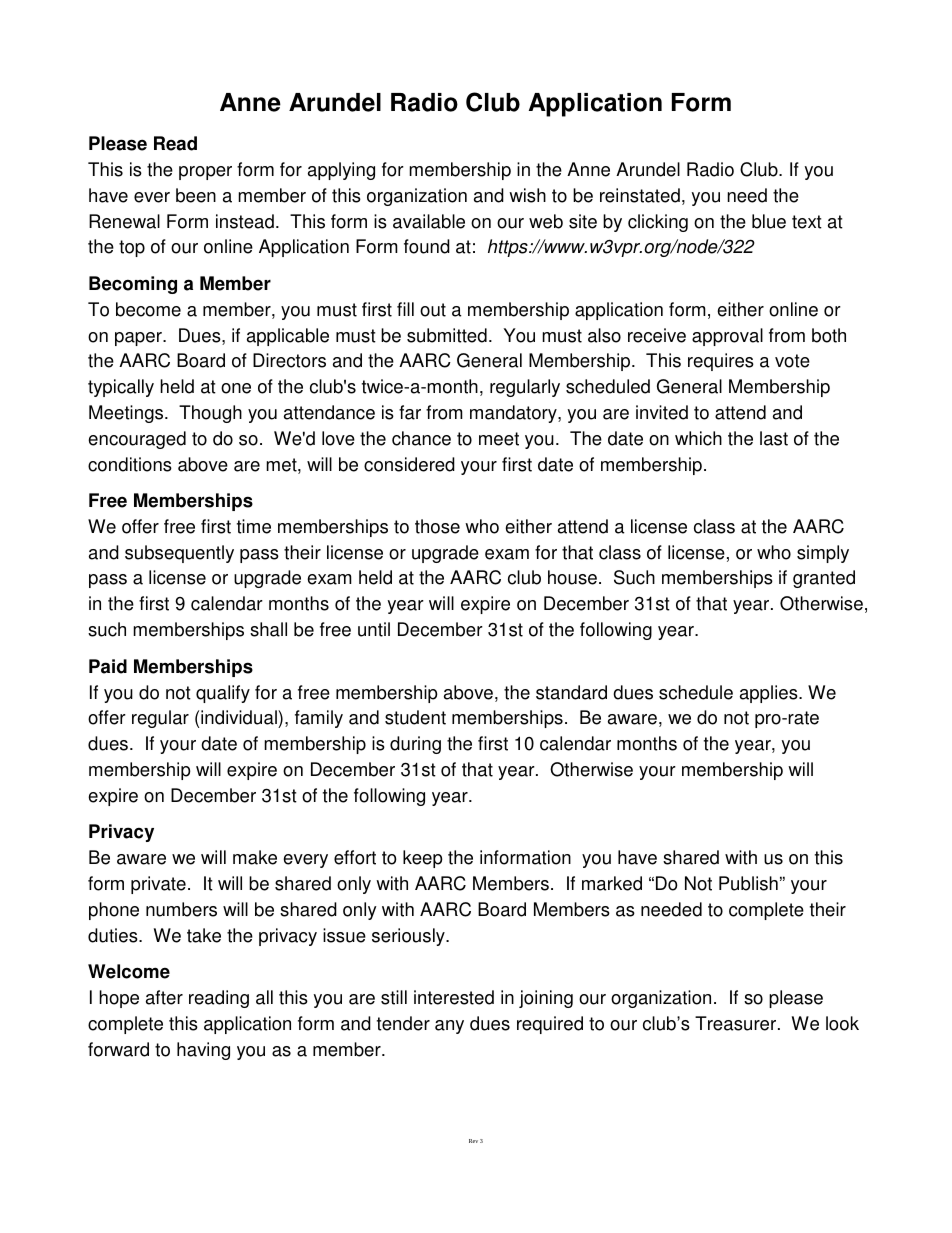 The height and width of the document is (1233, 952). What do you see at coordinates (769, 221) in the document?
I see `blue` at bounding box center [769, 221].
